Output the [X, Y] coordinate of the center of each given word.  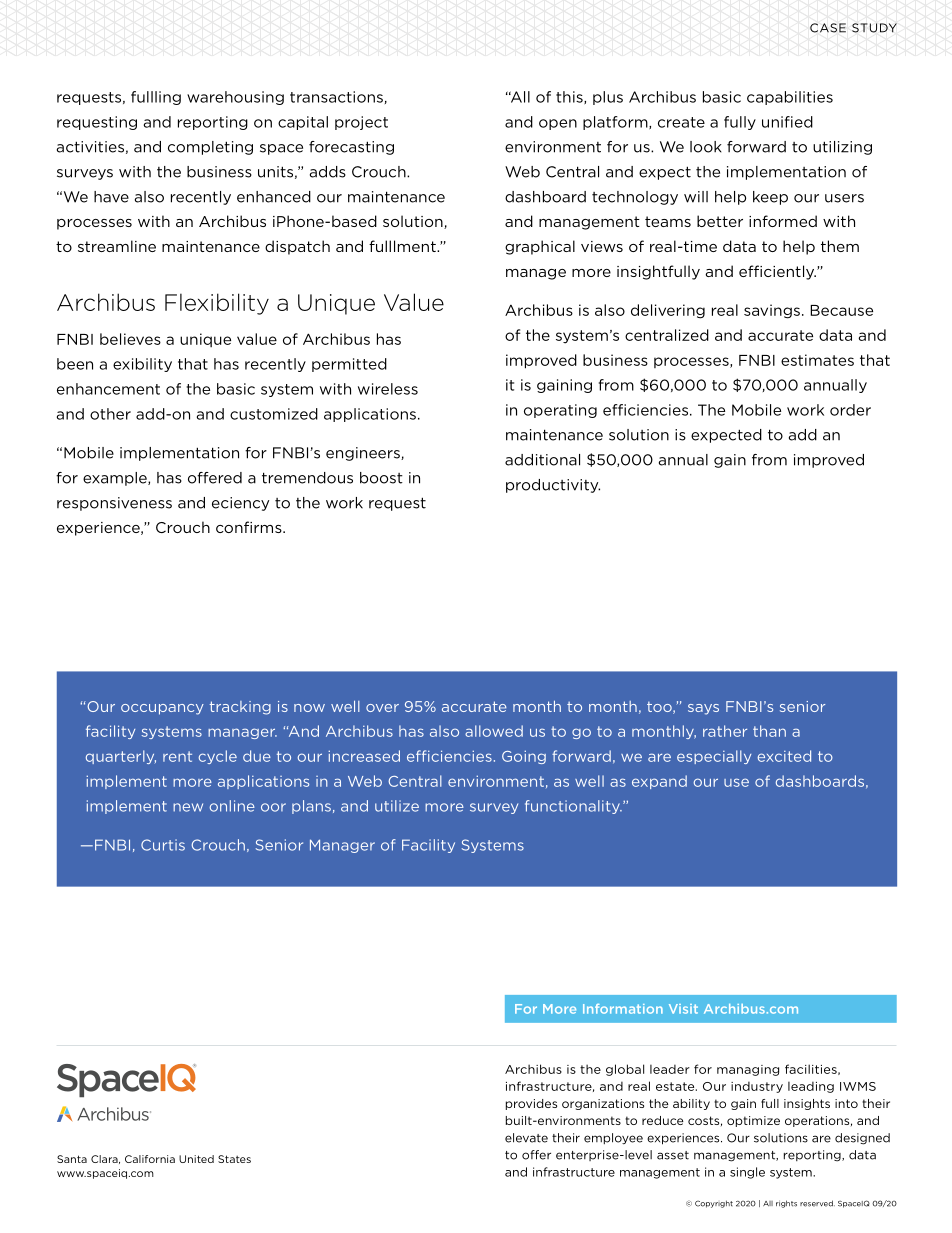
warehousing [235, 98]
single [747, 1173]
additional [542, 460]
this [570, 97]
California [150, 1159]
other [110, 414]
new [188, 807]
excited [784, 756]
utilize [397, 806]
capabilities [790, 98]
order [850, 410]
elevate [526, 1138]
